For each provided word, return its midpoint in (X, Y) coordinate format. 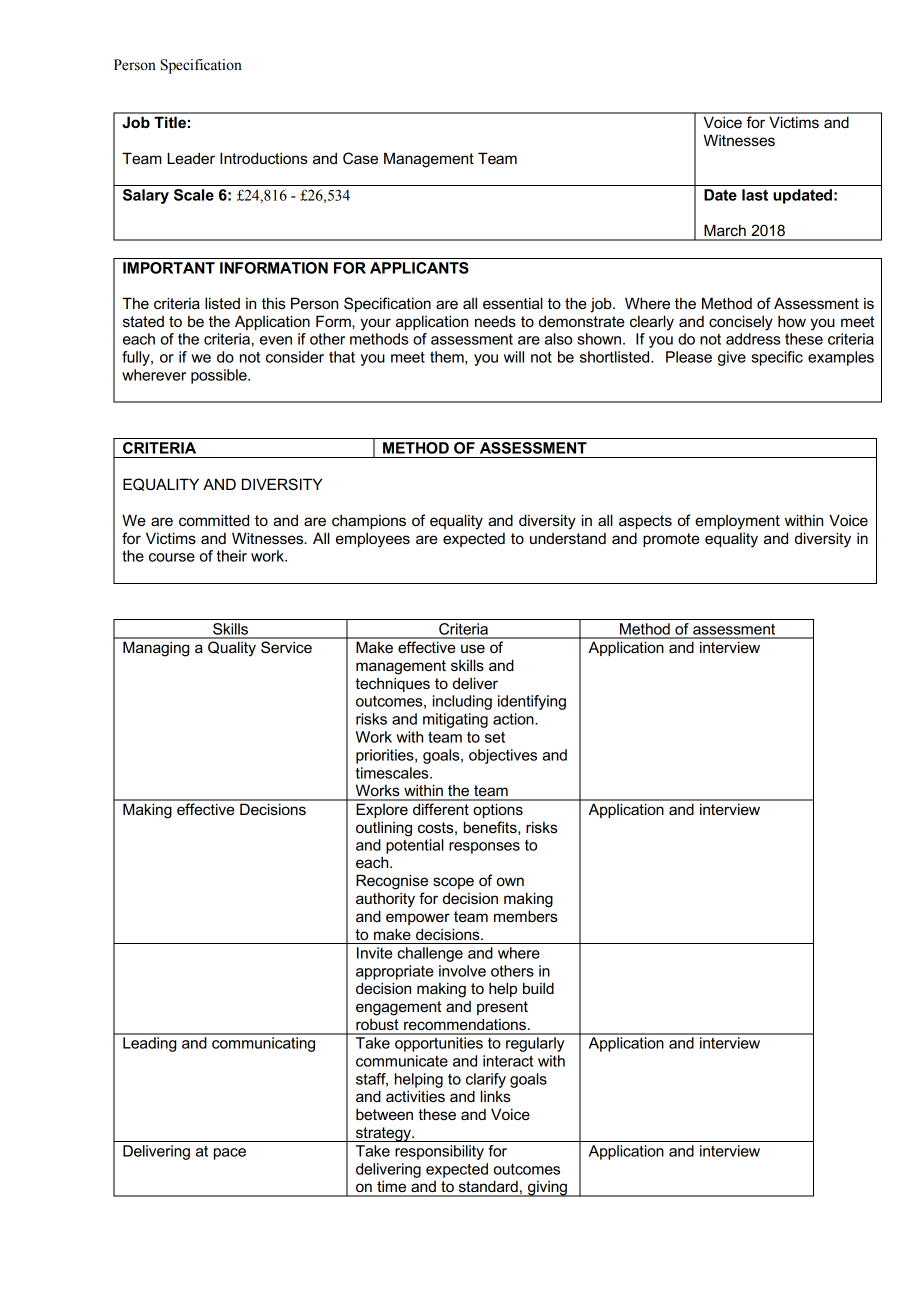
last (755, 195)
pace (230, 1154)
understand (568, 538)
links (496, 1096)
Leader (191, 158)
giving (547, 1189)
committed (214, 520)
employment (737, 522)
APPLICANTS (419, 268)
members (526, 916)
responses (484, 848)
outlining (384, 829)
